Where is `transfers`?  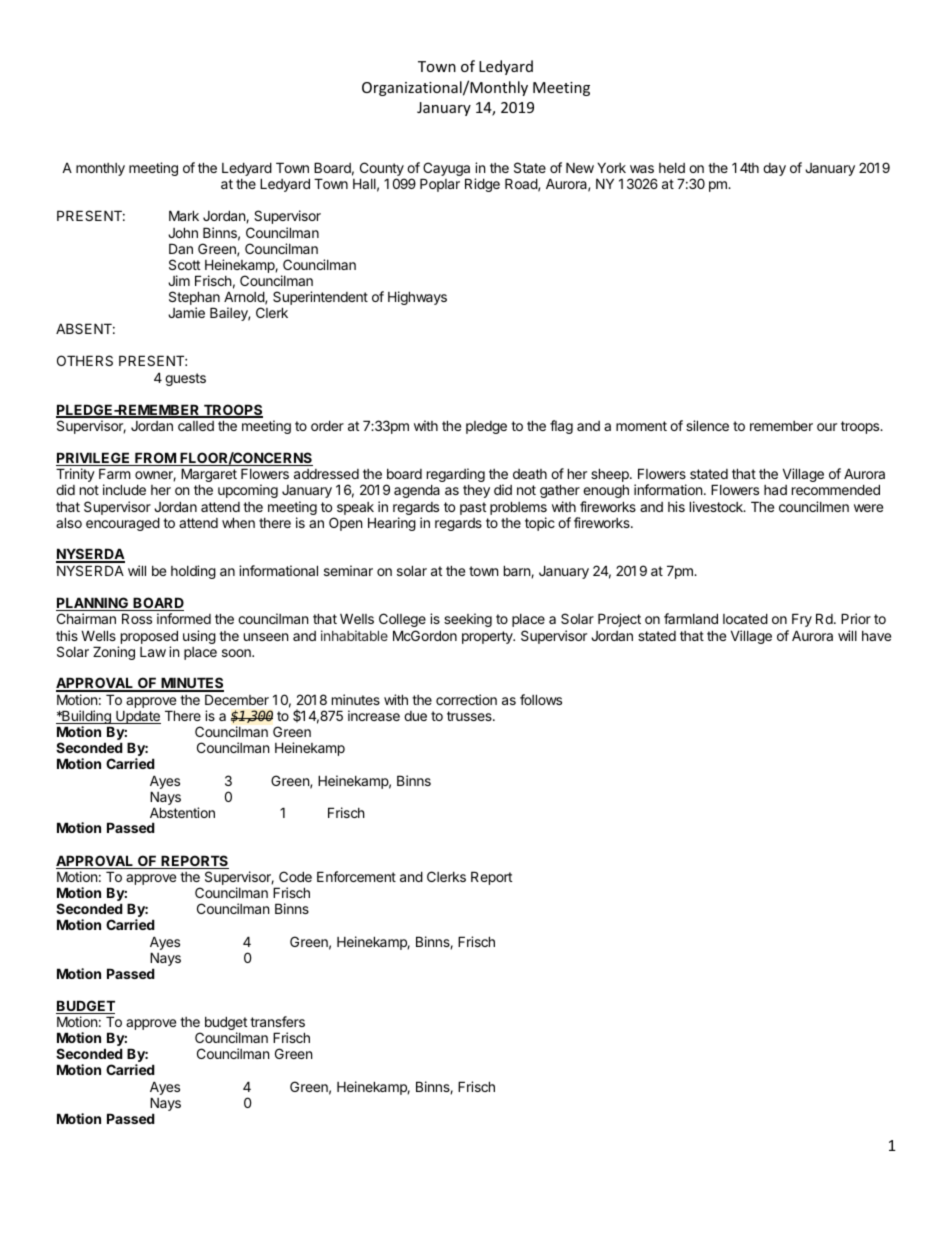
transfers is located at coordinates (277, 1021).
